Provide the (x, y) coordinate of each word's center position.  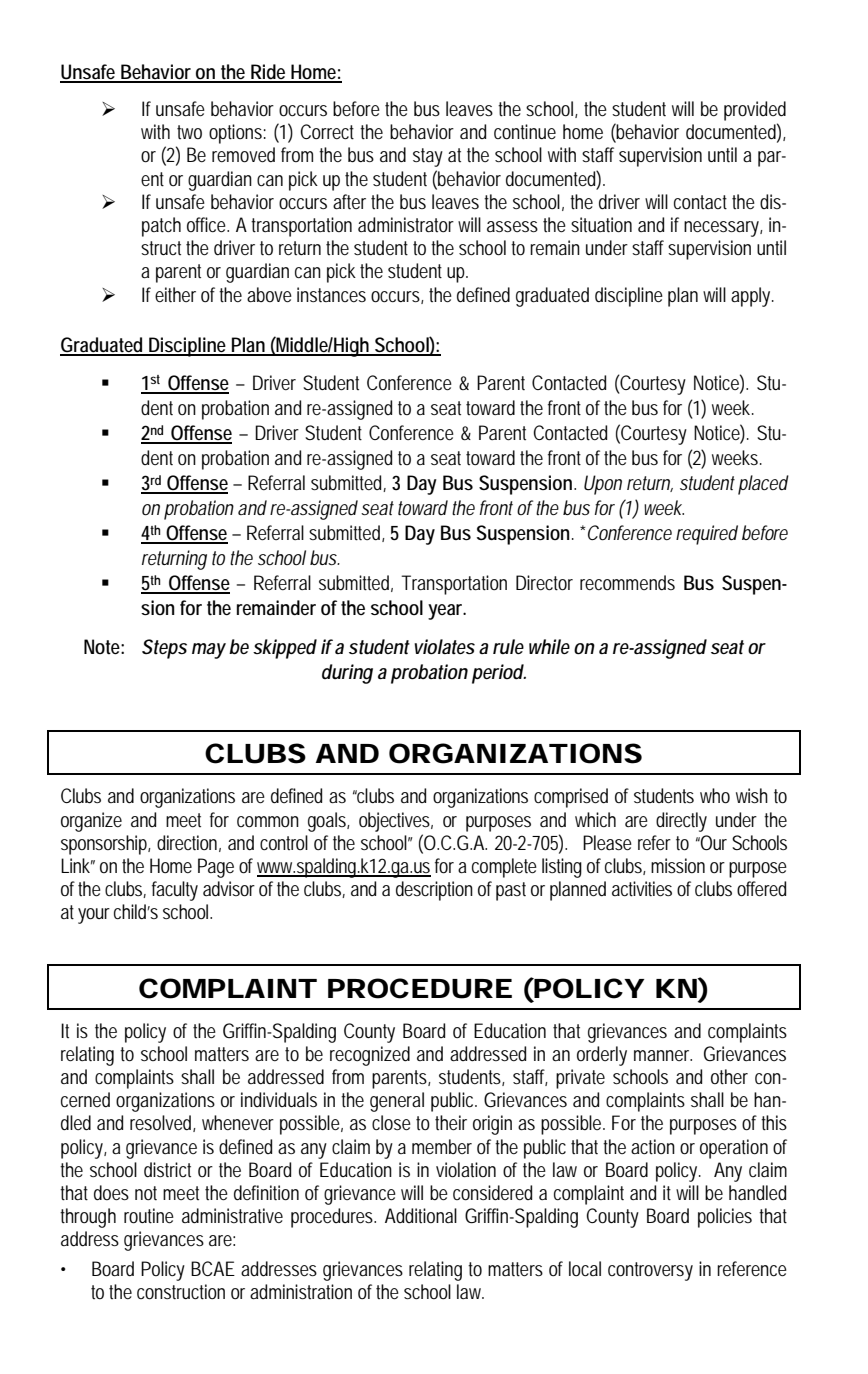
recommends (627, 582)
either (175, 294)
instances (331, 294)
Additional (421, 1215)
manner (663, 1055)
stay (428, 157)
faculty (175, 891)
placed (763, 485)
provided (755, 111)
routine (149, 1216)
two (189, 132)
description (434, 891)
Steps (164, 649)
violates (444, 647)
